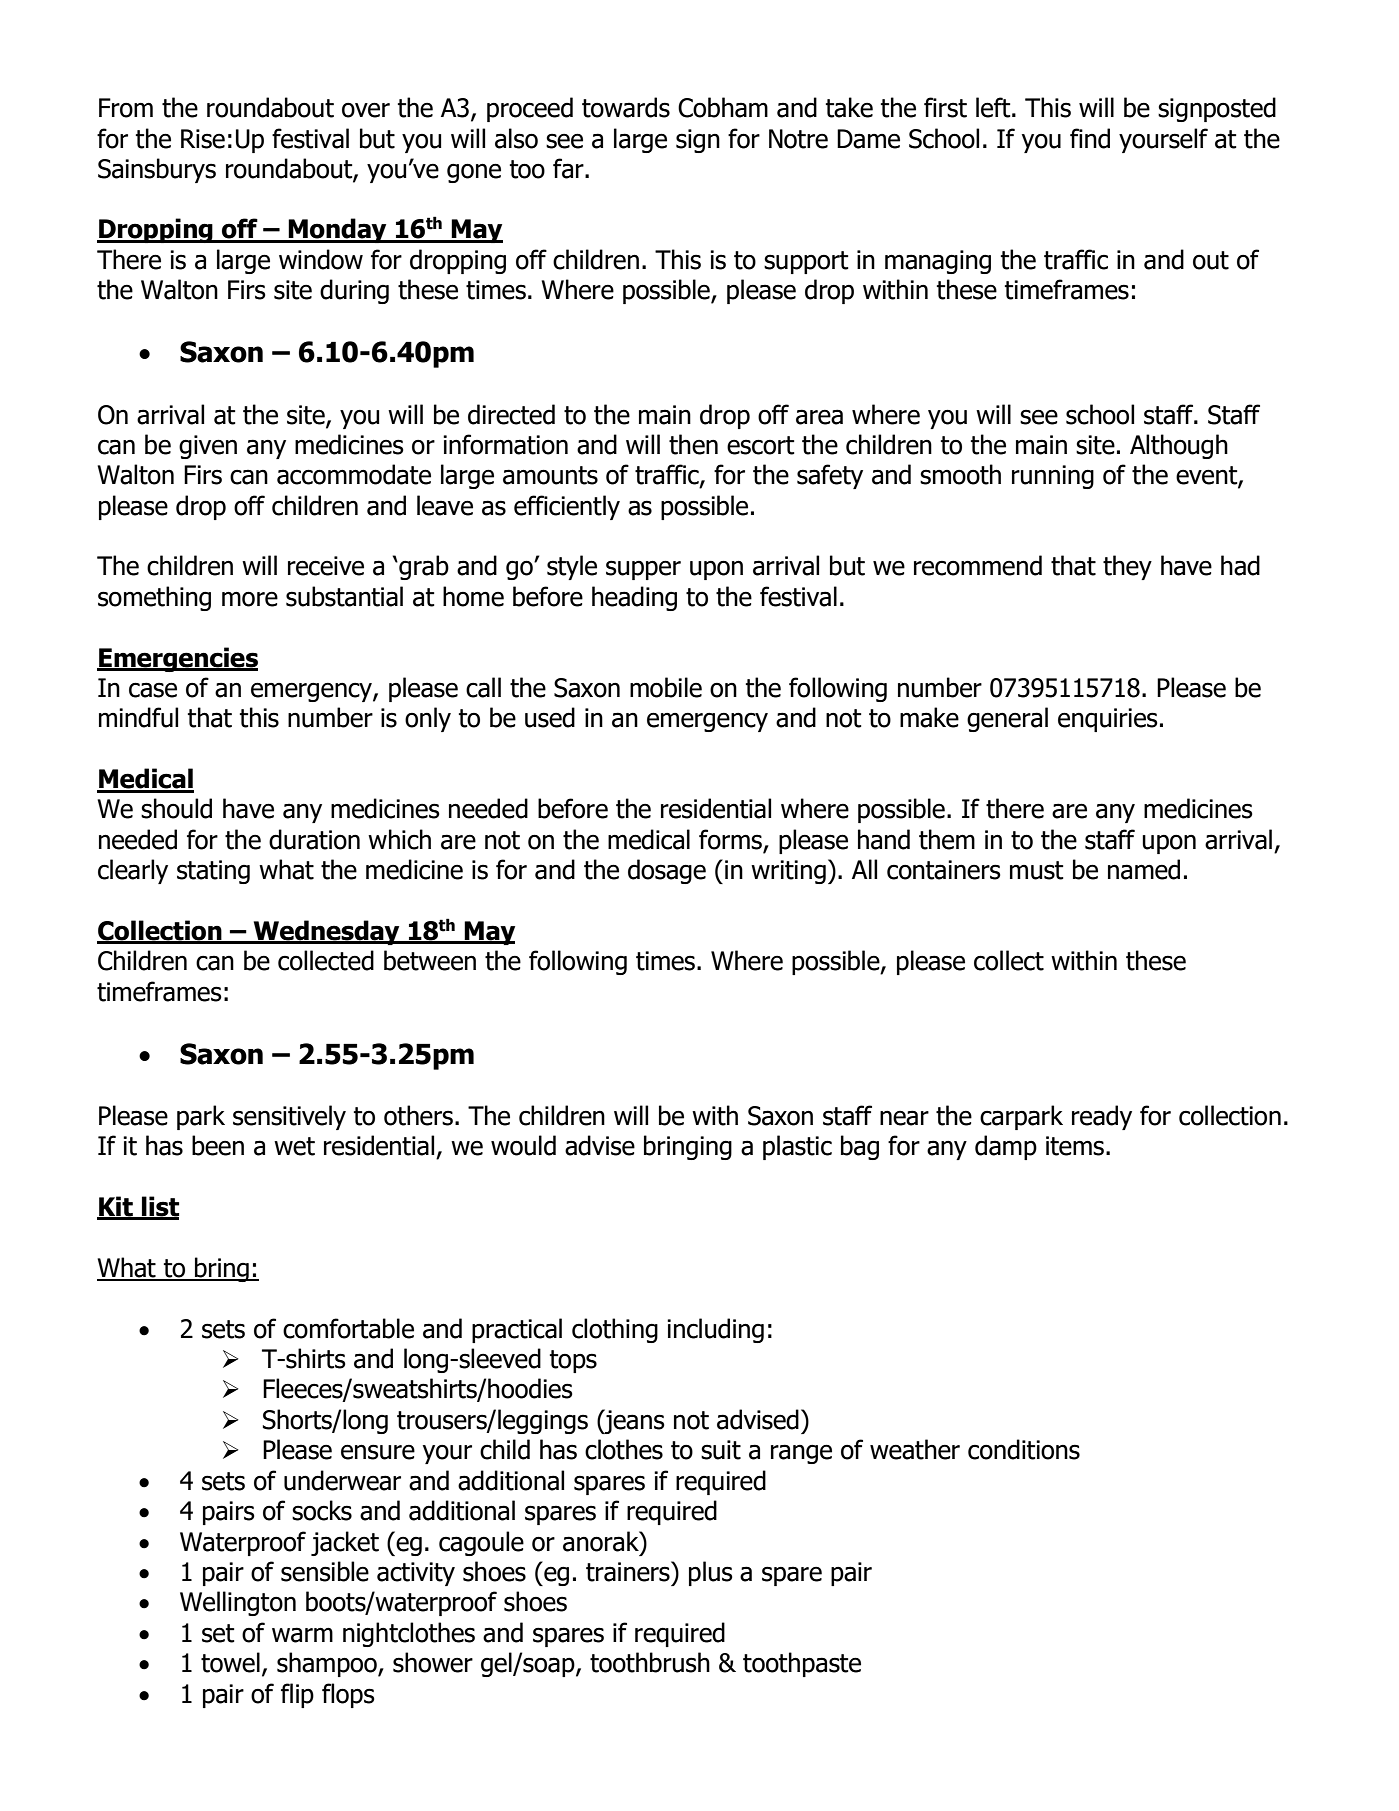  What do you see at coordinates (1144, 869) in the page?
I see `named` at bounding box center [1144, 869].
